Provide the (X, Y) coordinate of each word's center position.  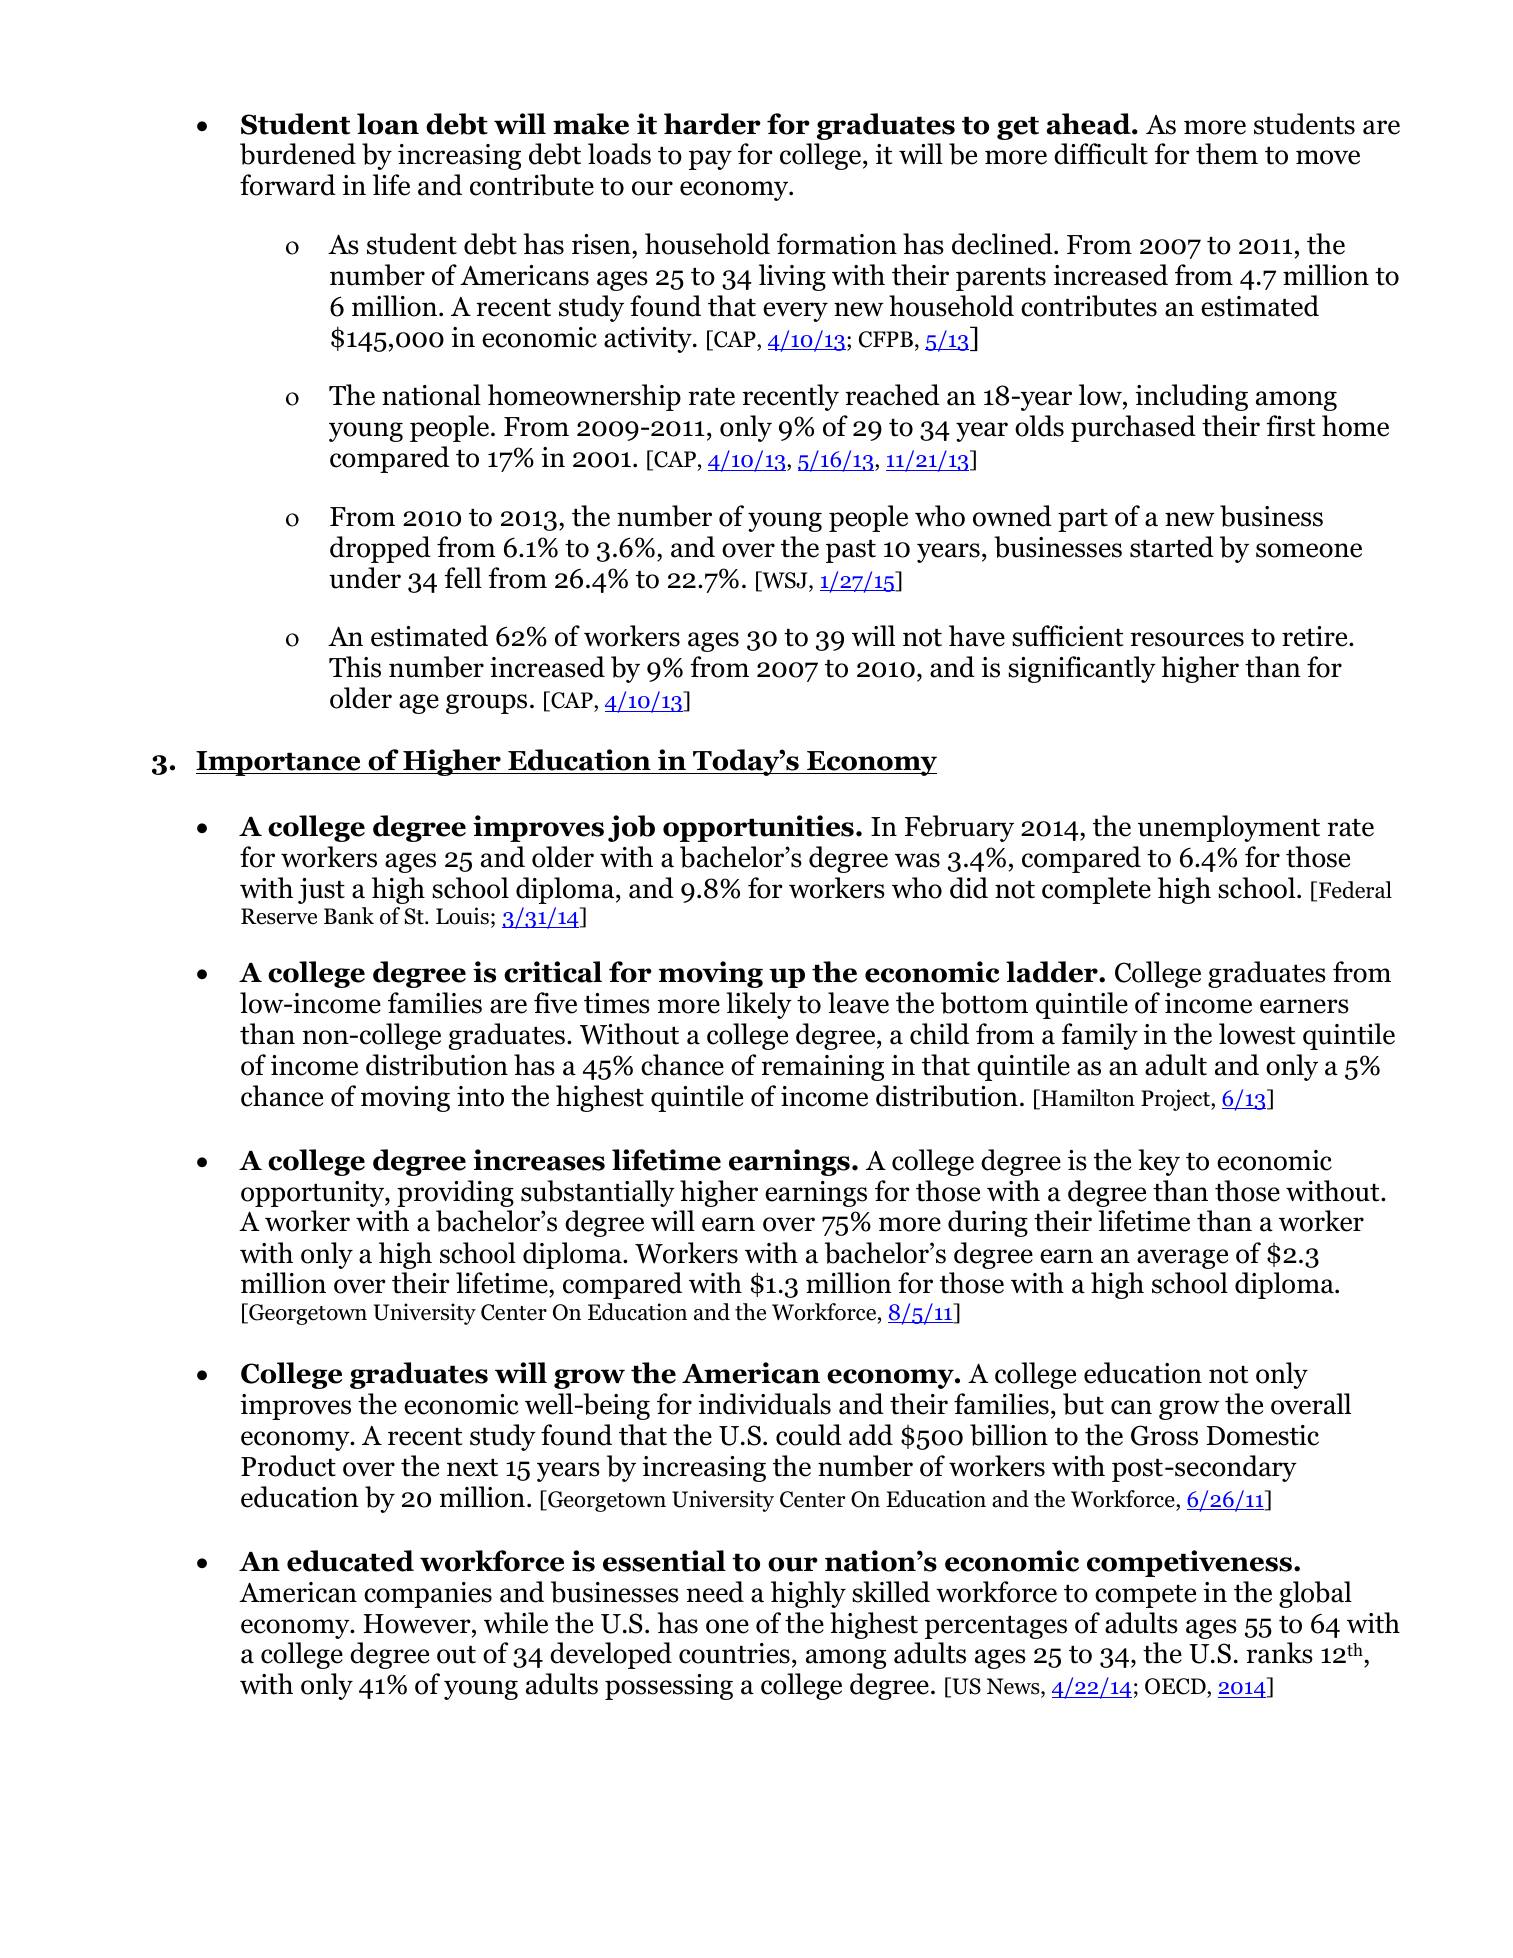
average (1182, 1259)
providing (455, 1193)
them (1227, 154)
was (917, 860)
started (1172, 547)
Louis (462, 916)
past (851, 551)
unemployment (1229, 828)
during (988, 1223)
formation (837, 244)
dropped (380, 549)
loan (388, 124)
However (418, 1624)
